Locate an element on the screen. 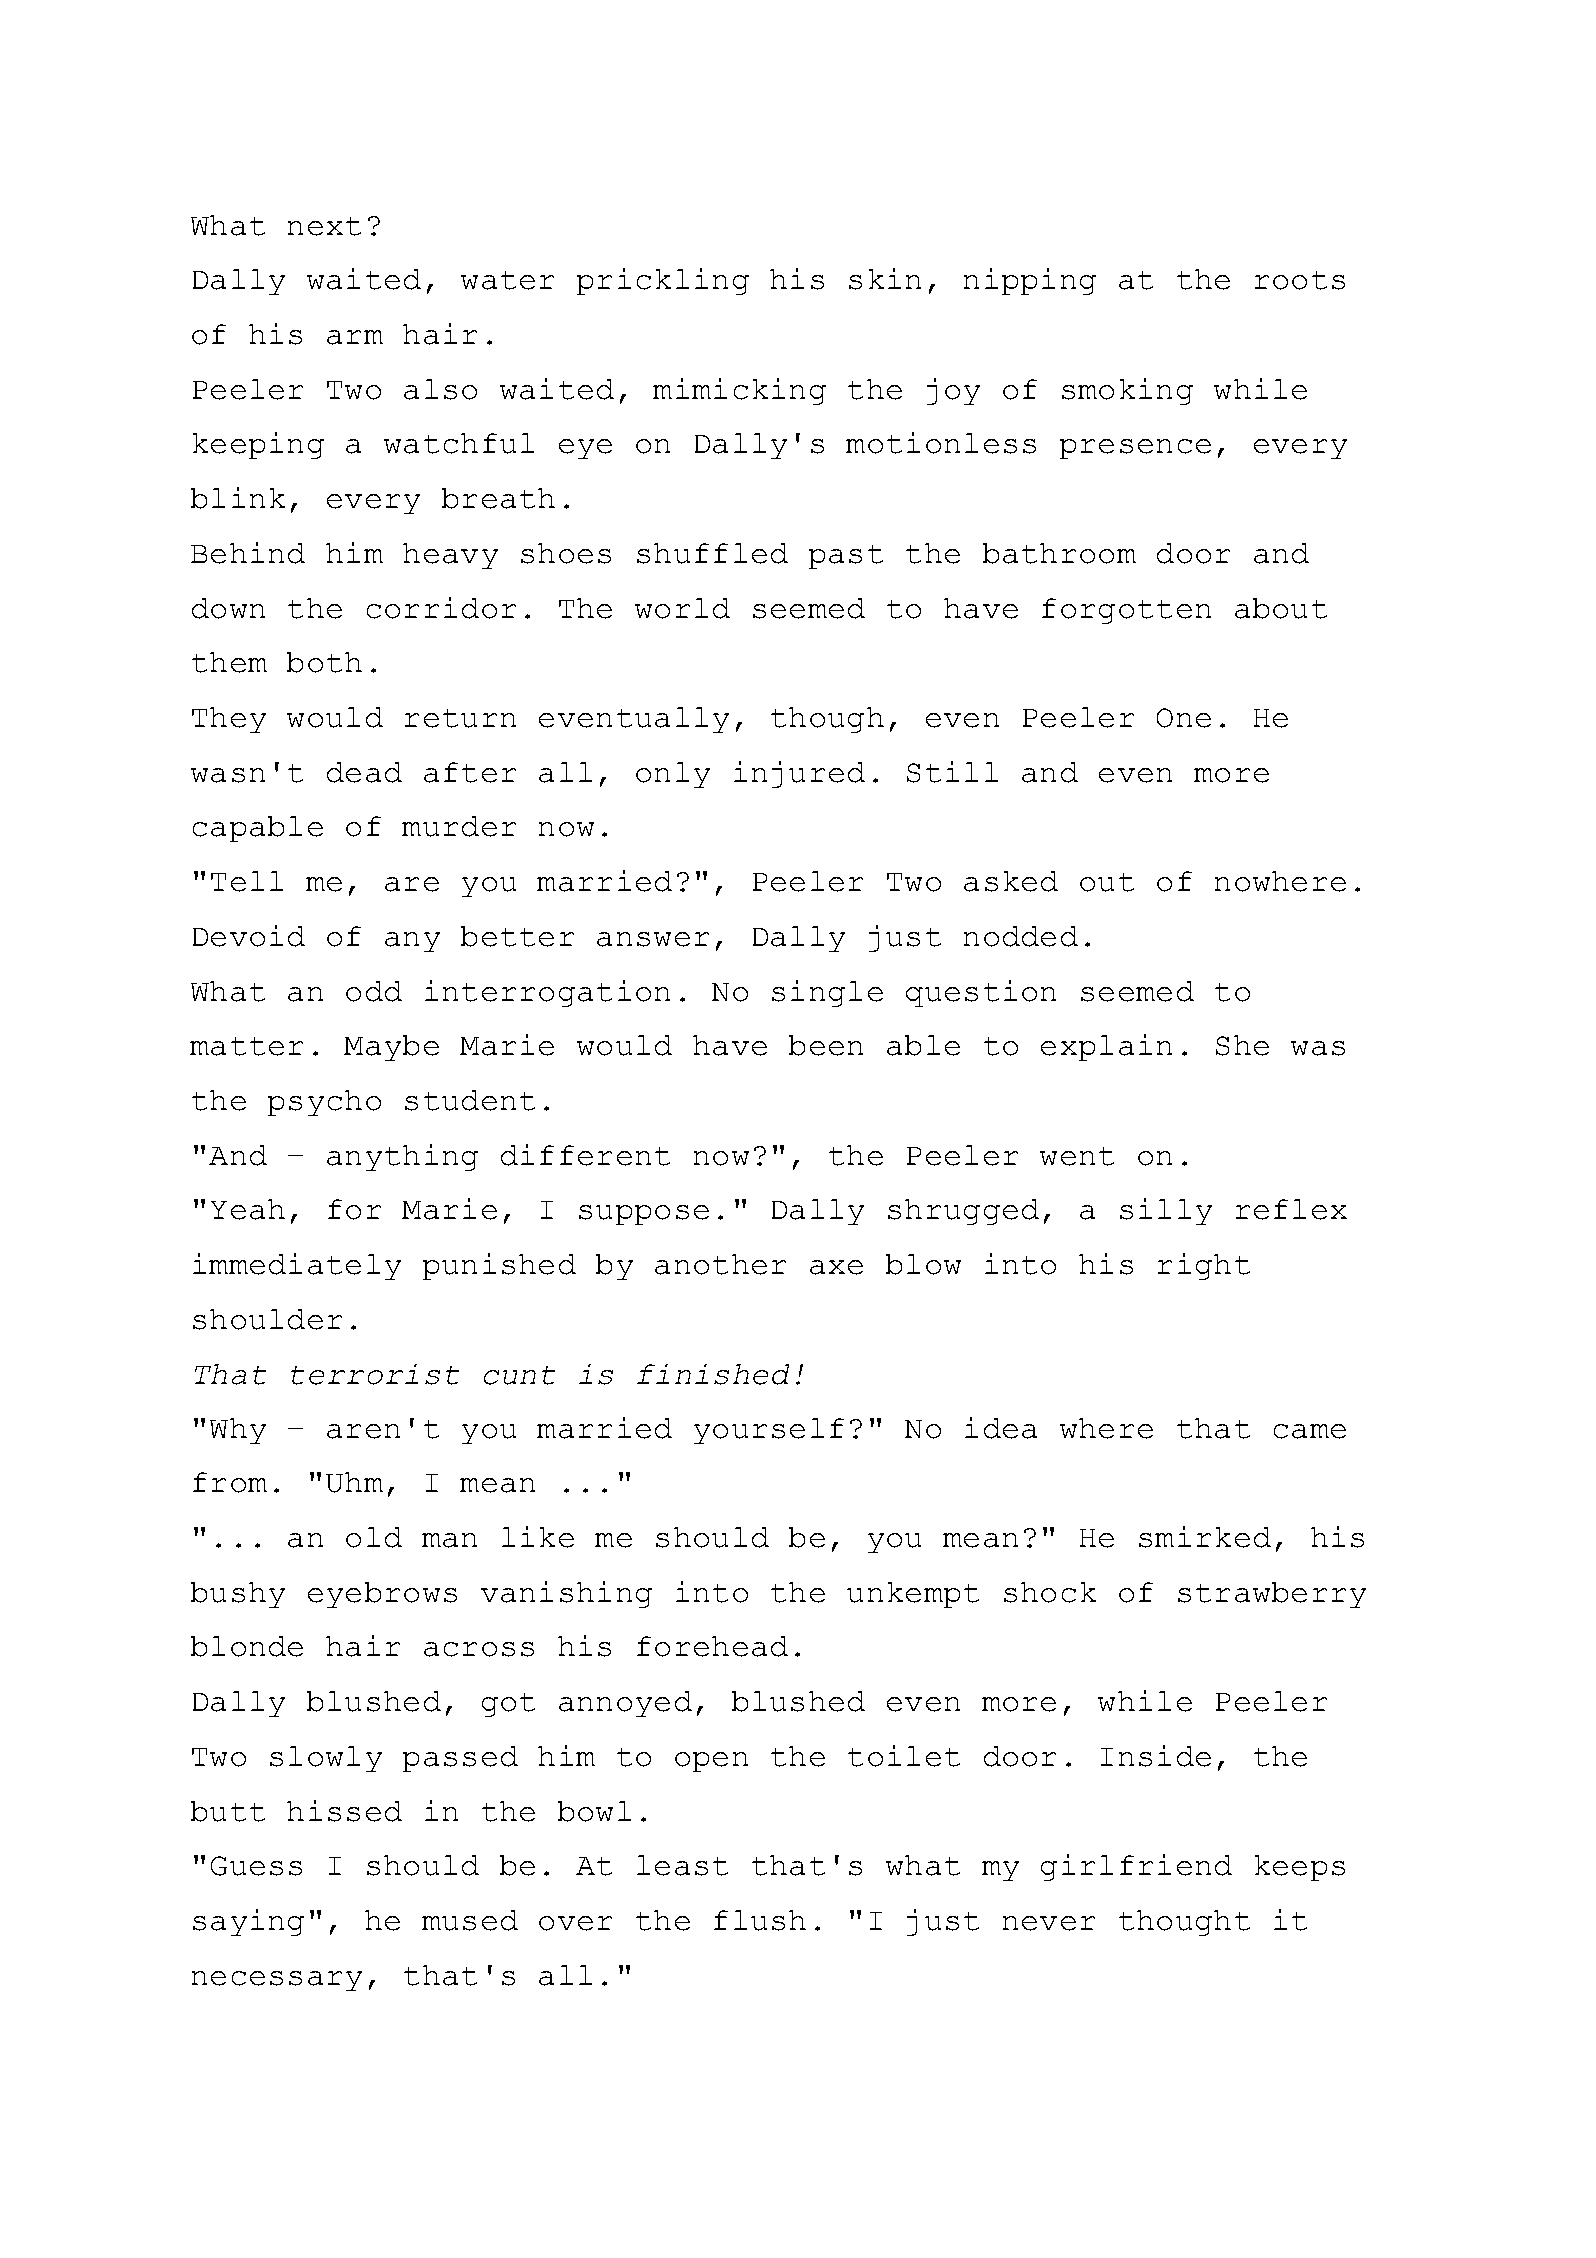 The width and height of the screenshot is (1596, 2258). necessary is located at coordinates (277, 1981).
